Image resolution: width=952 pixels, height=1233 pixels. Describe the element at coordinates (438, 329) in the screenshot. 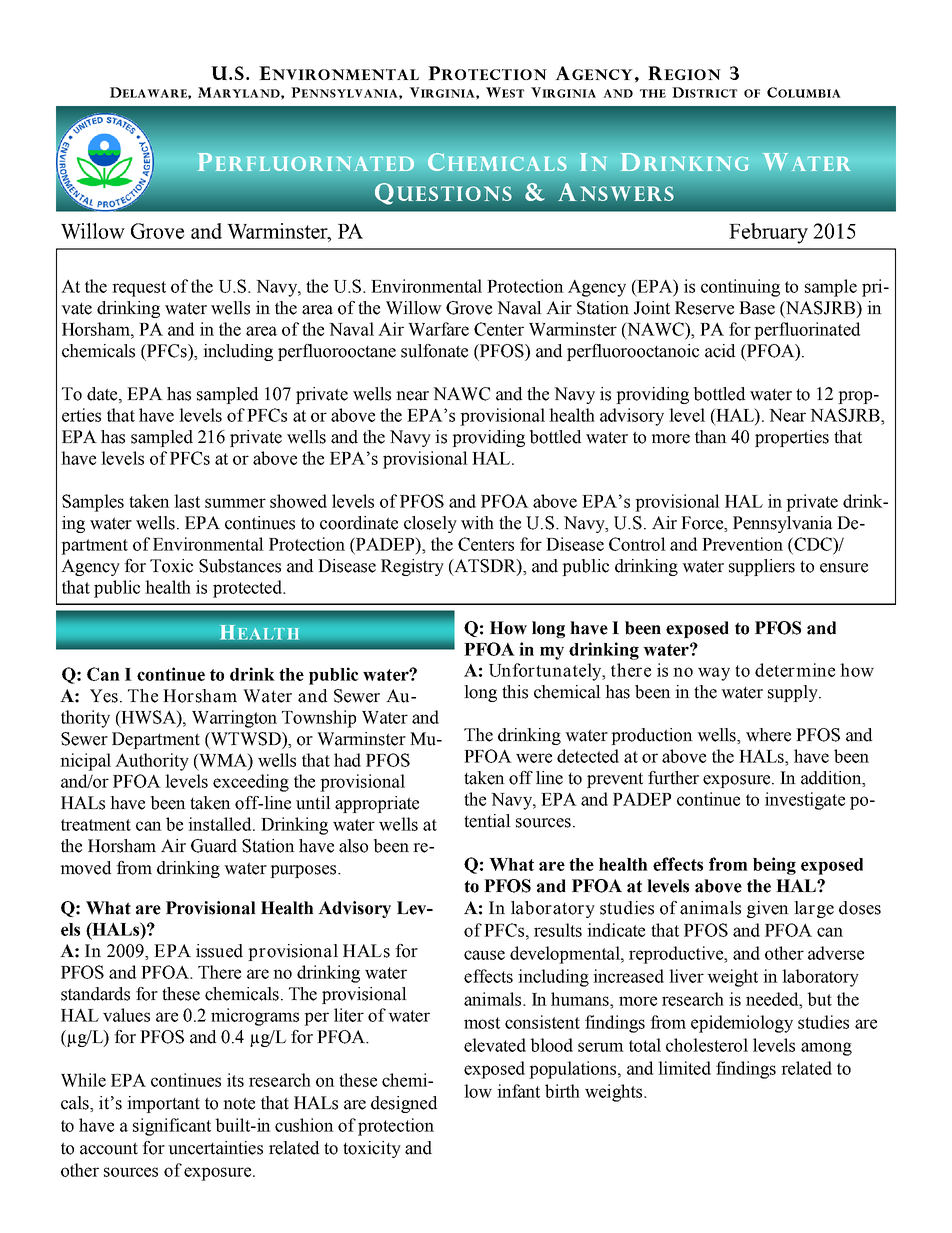

I see `Warfare` at that location.
